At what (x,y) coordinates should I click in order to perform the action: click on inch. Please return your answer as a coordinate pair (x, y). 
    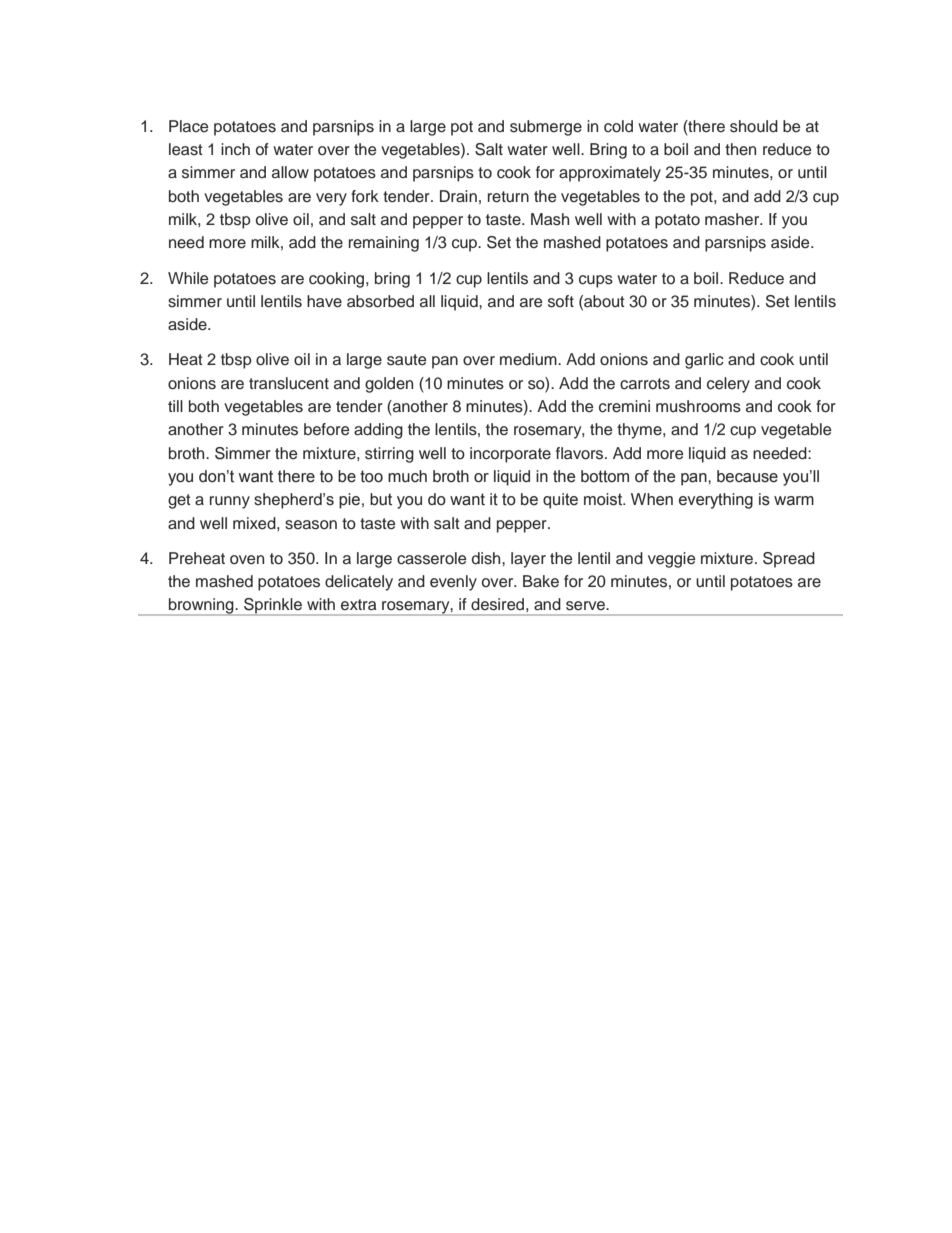
    Looking at the image, I should click on (235, 149).
